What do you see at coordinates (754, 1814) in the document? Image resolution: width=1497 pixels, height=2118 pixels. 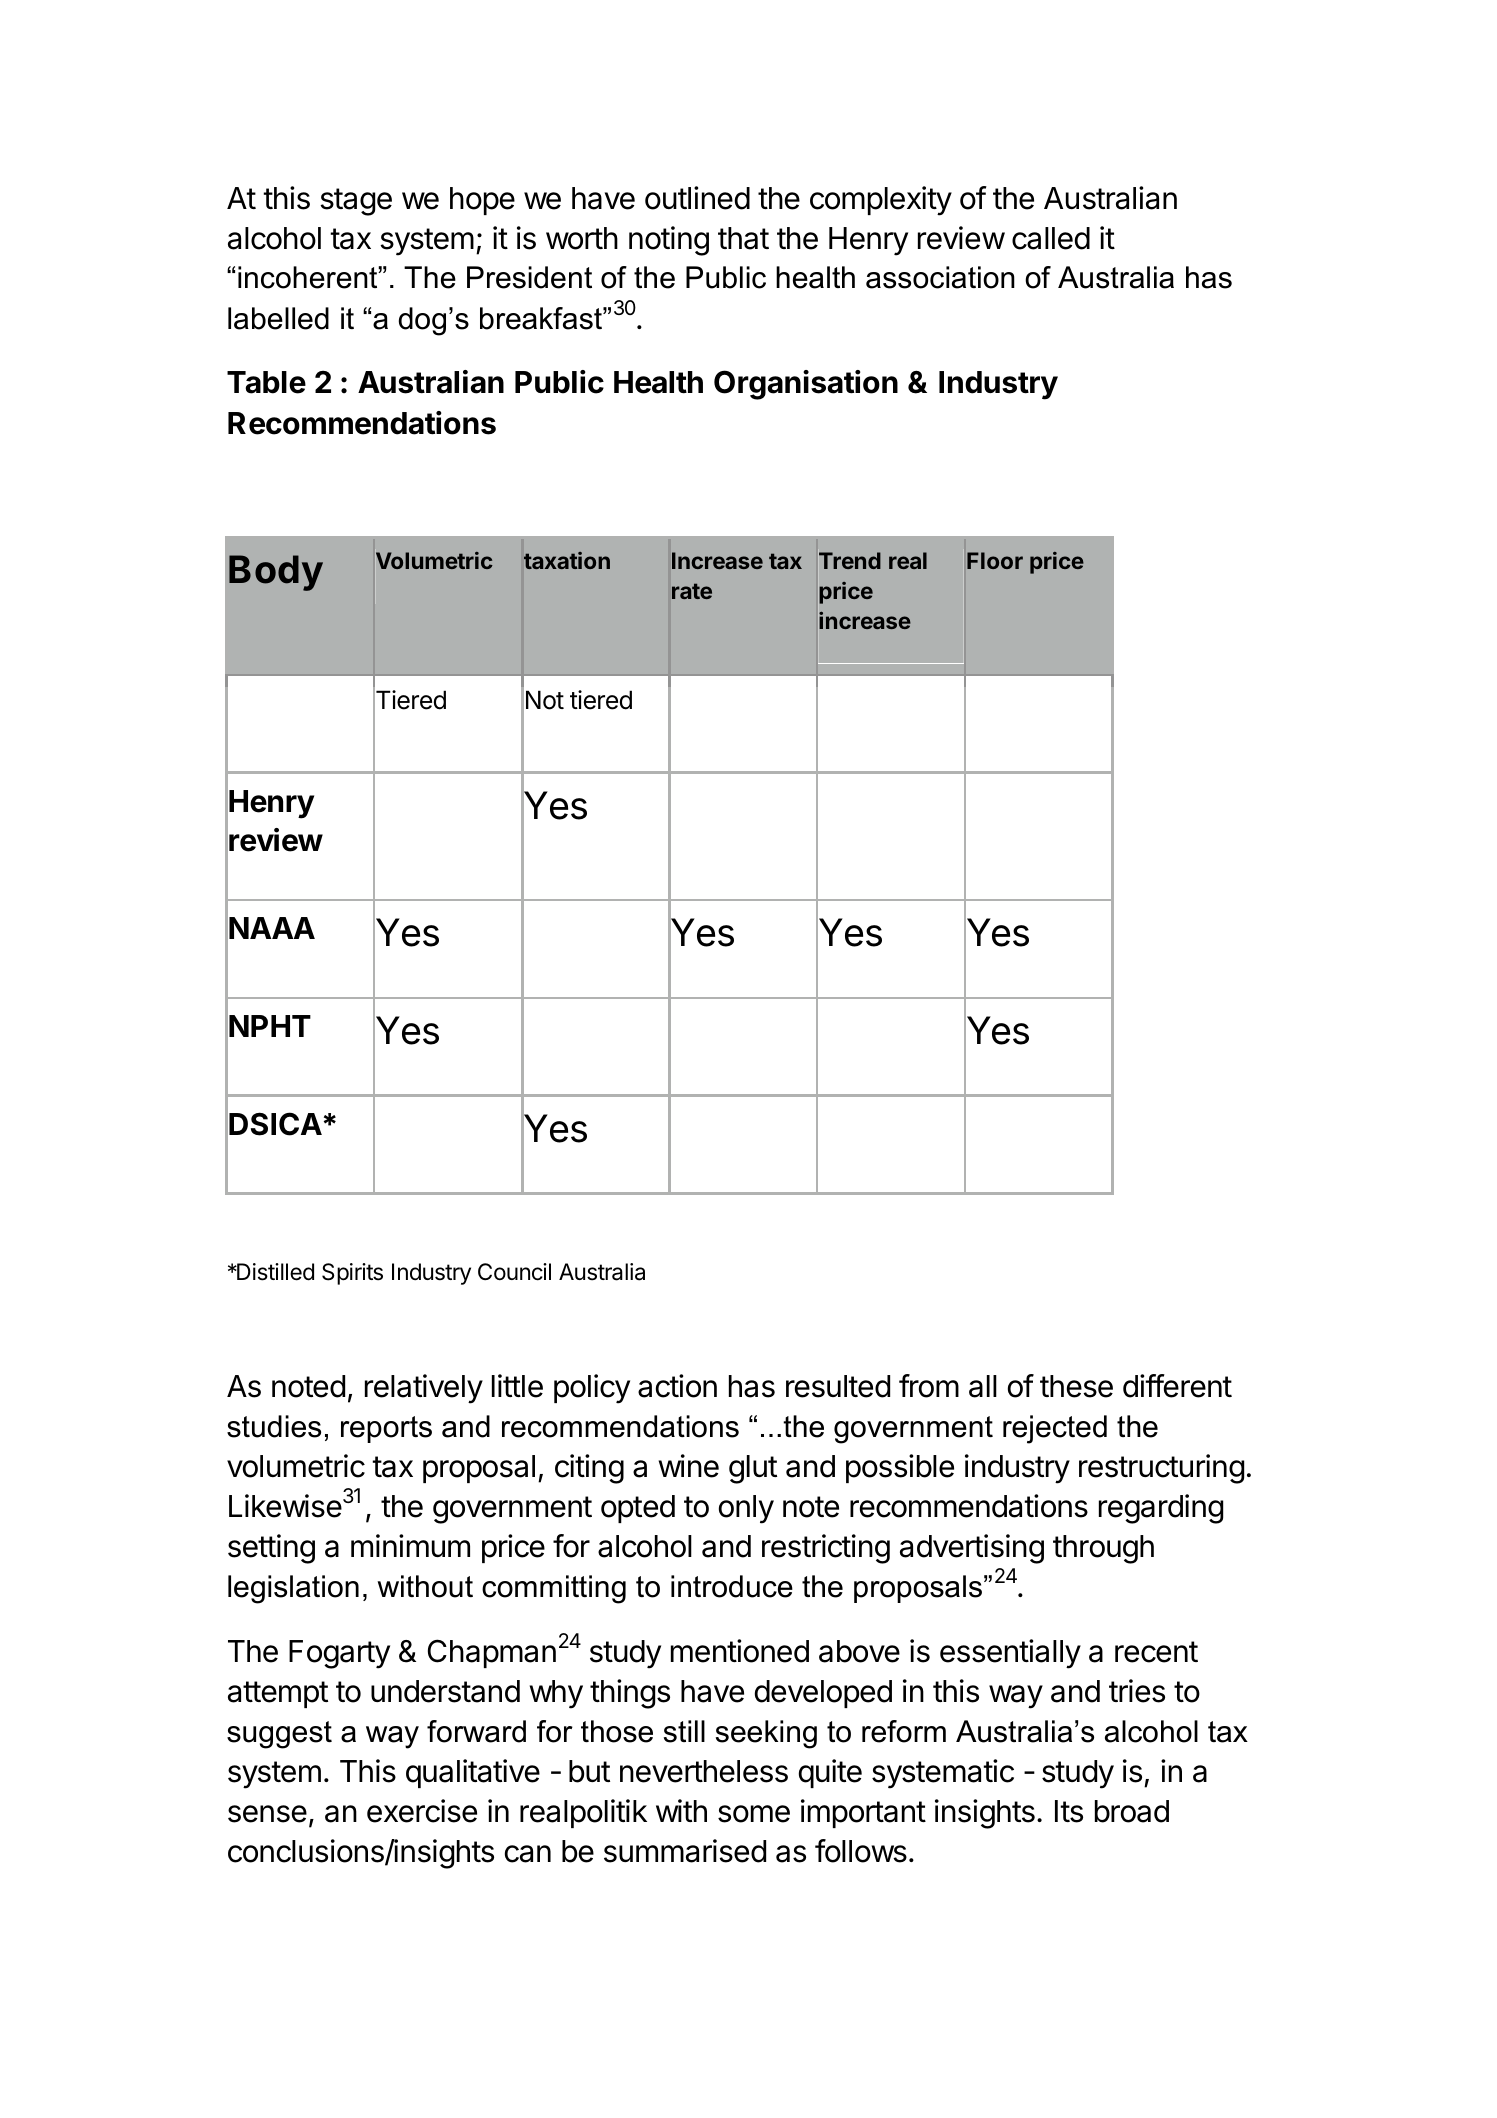 I see `some` at bounding box center [754, 1814].
